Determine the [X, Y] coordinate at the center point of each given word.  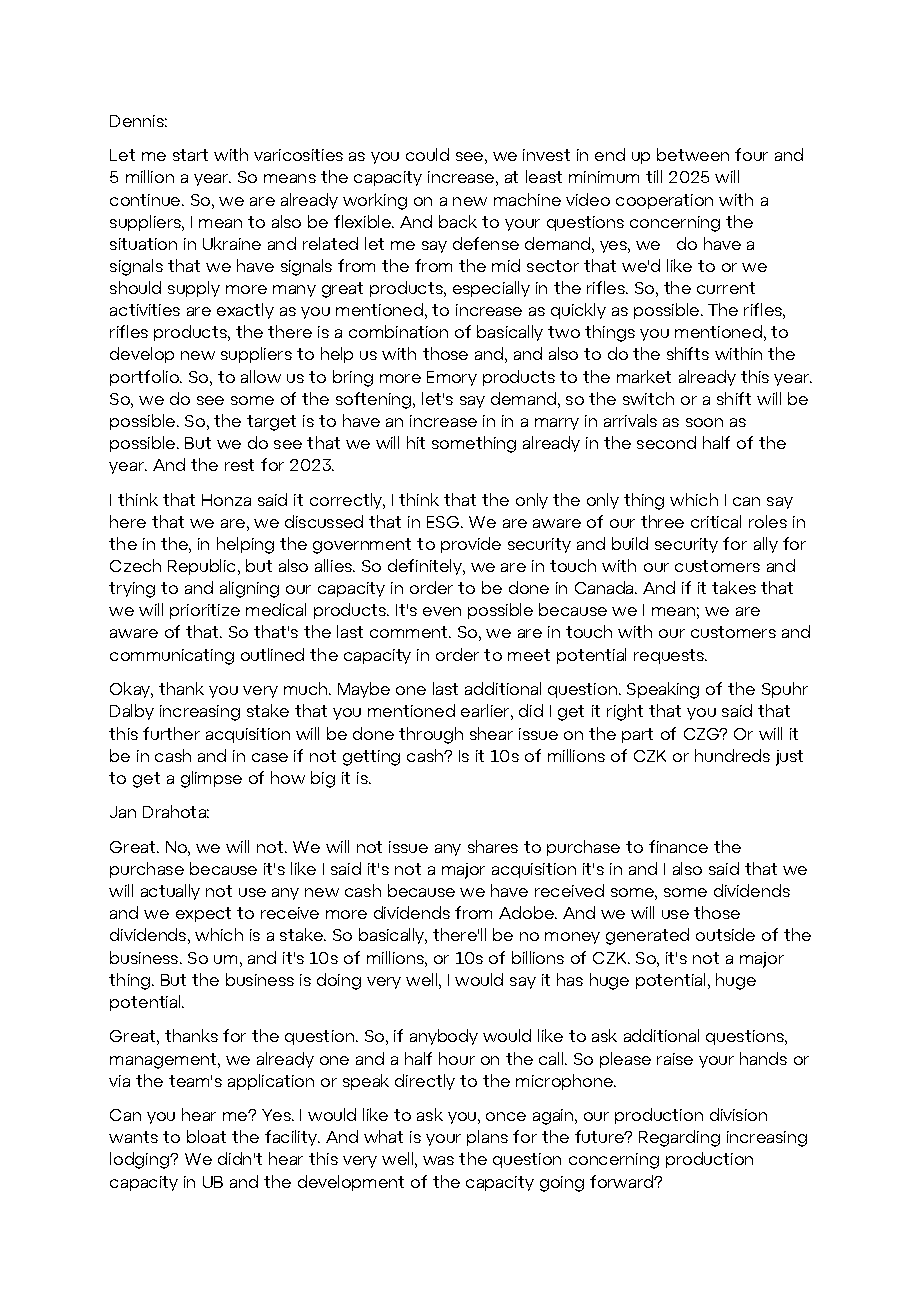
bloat [206, 1136]
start [190, 155]
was [438, 1160]
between [693, 154]
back [458, 221]
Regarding [679, 1138]
